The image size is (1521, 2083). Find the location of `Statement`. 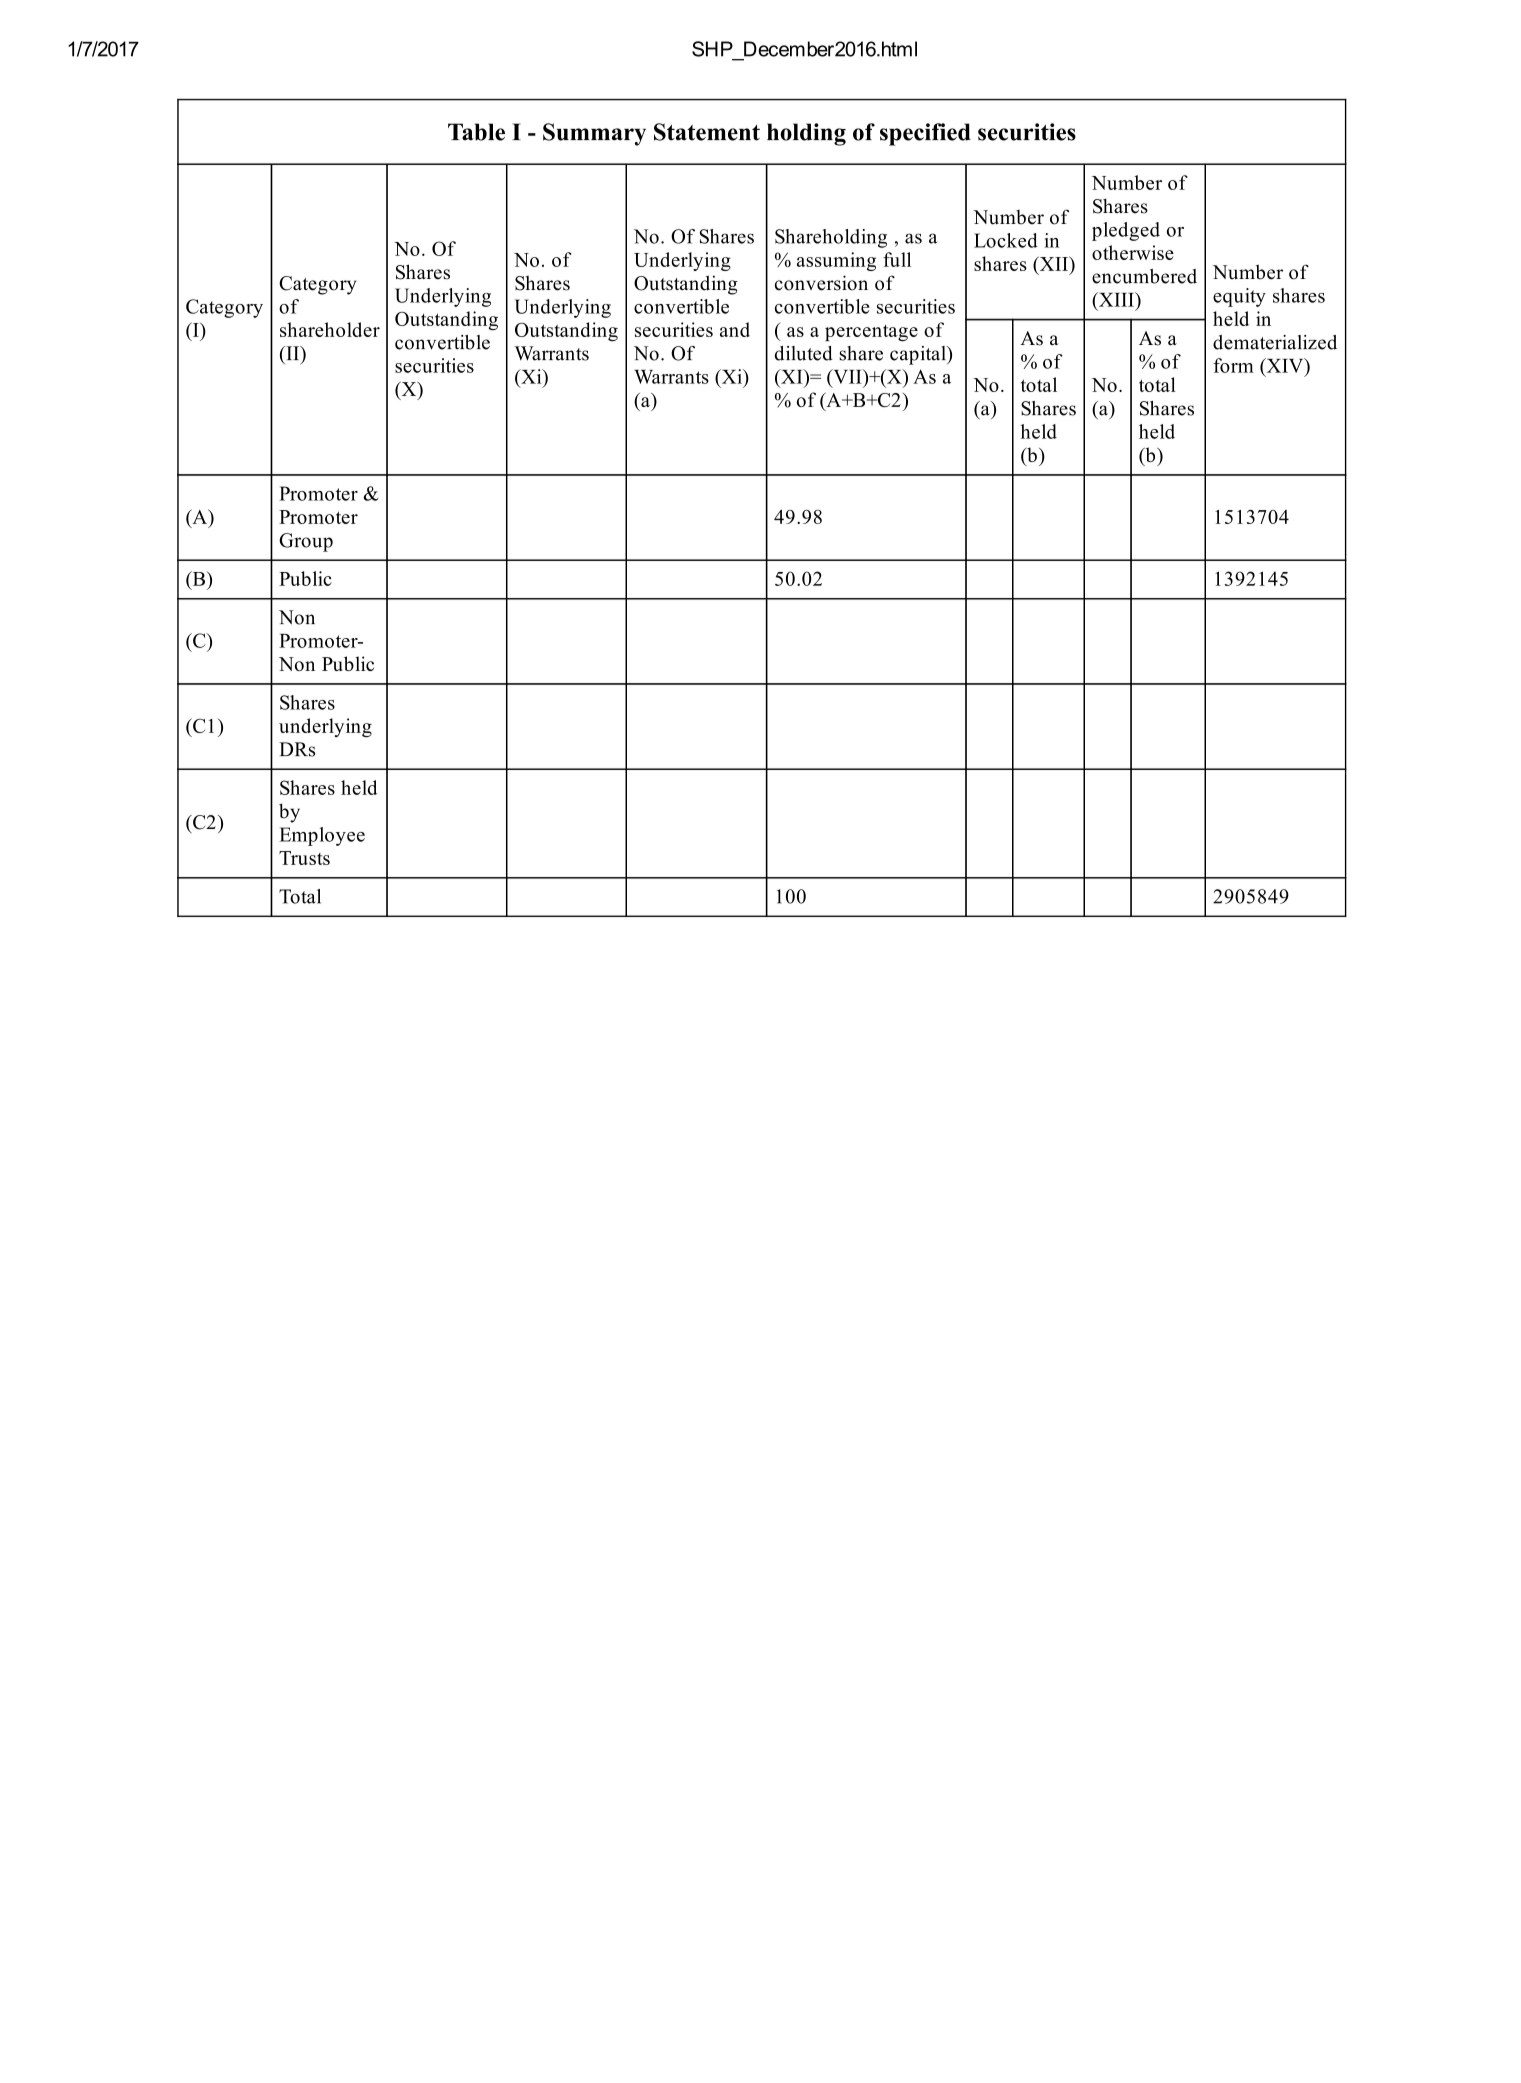

Statement is located at coordinates (707, 132).
